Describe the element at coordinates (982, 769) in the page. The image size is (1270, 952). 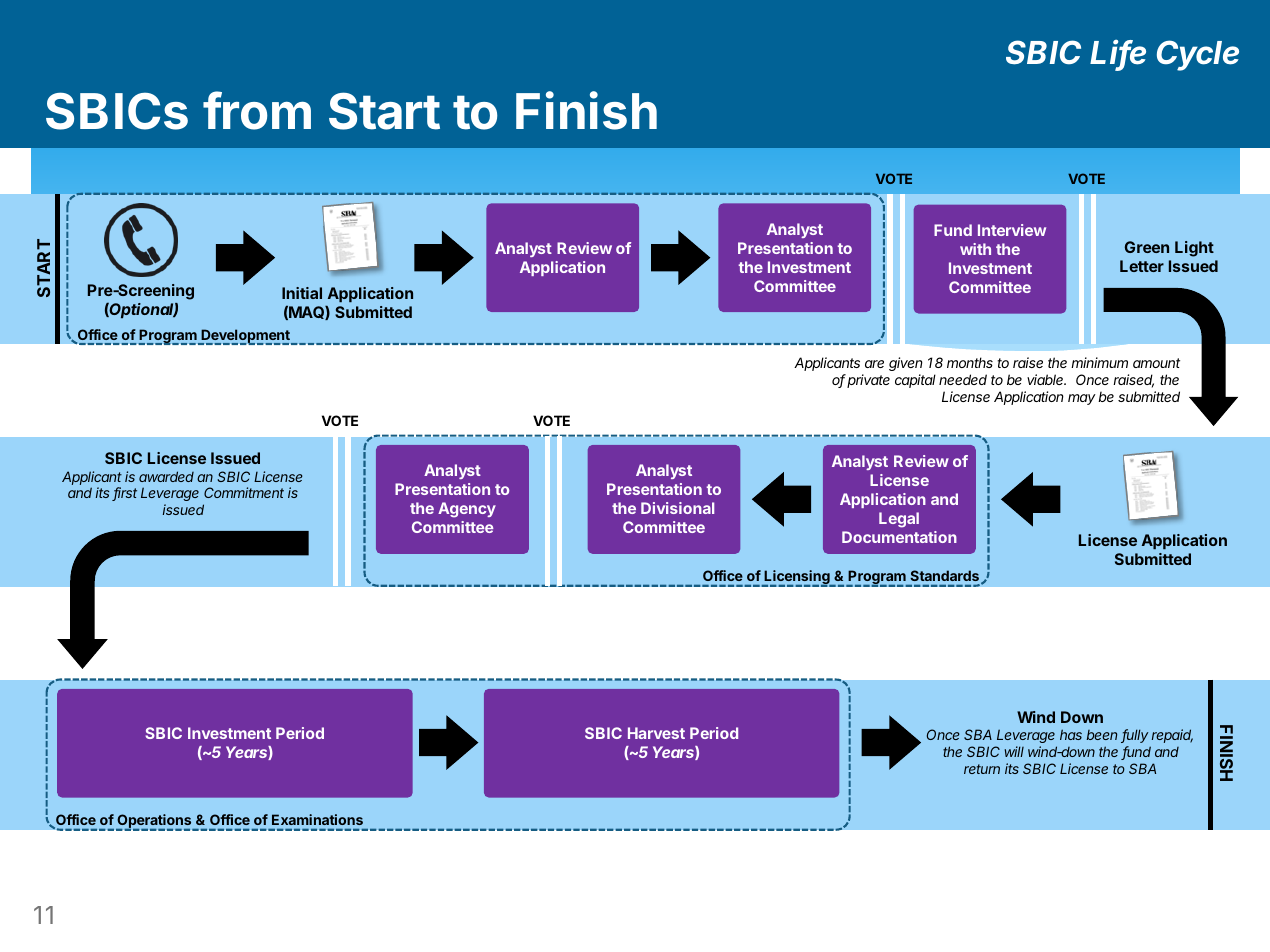
I see `return` at that location.
